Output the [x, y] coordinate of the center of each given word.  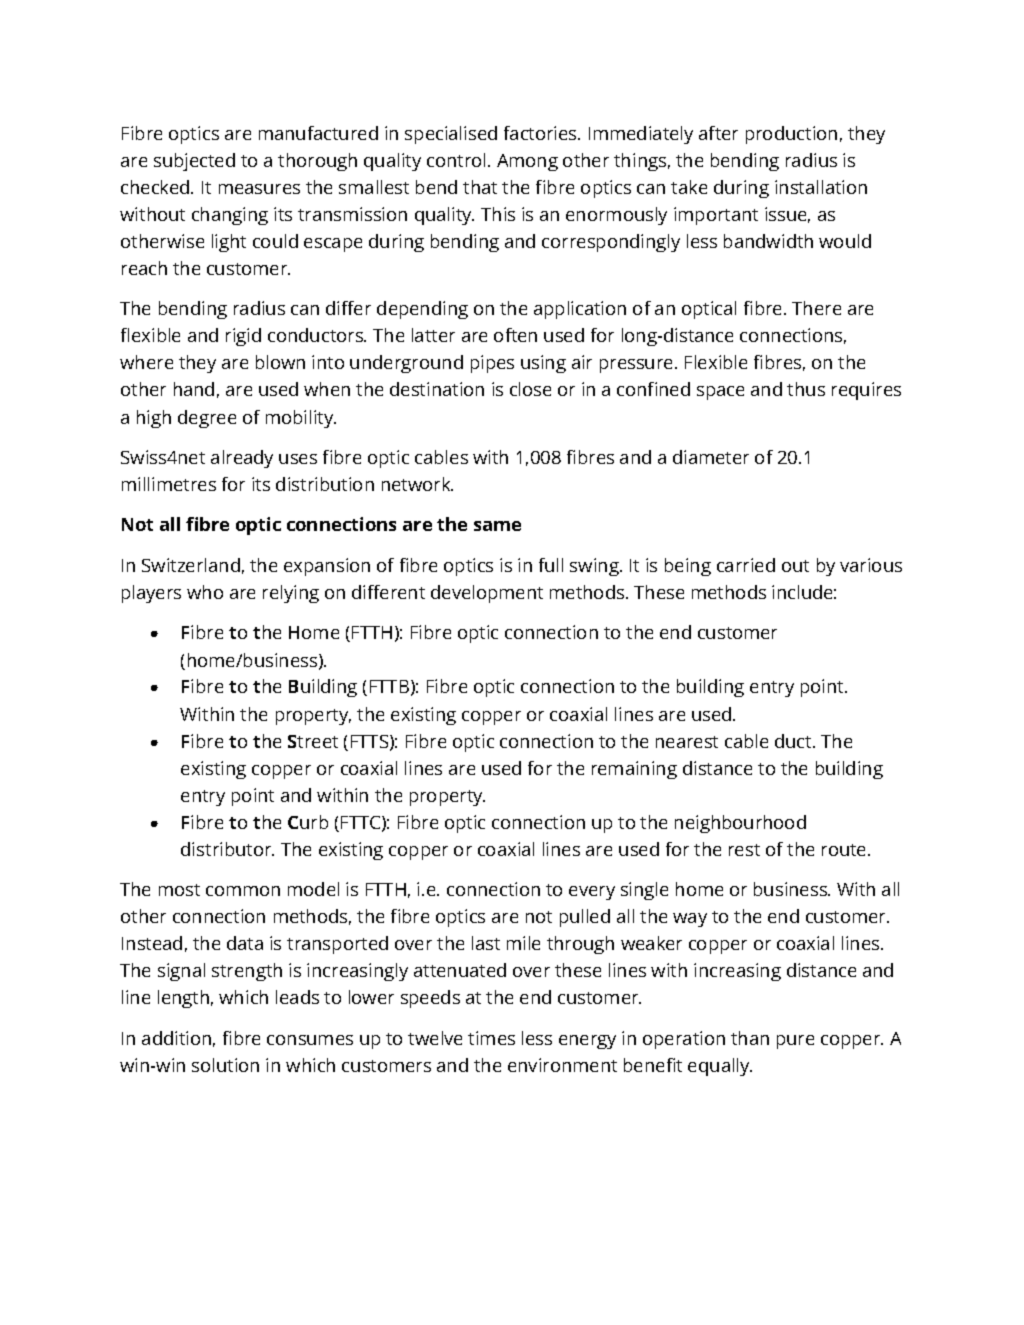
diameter [711, 457]
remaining [634, 770]
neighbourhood [740, 824]
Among [527, 162]
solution [225, 1065]
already [242, 459]
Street [313, 741]
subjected [194, 162]
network [417, 484]
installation [821, 187]
